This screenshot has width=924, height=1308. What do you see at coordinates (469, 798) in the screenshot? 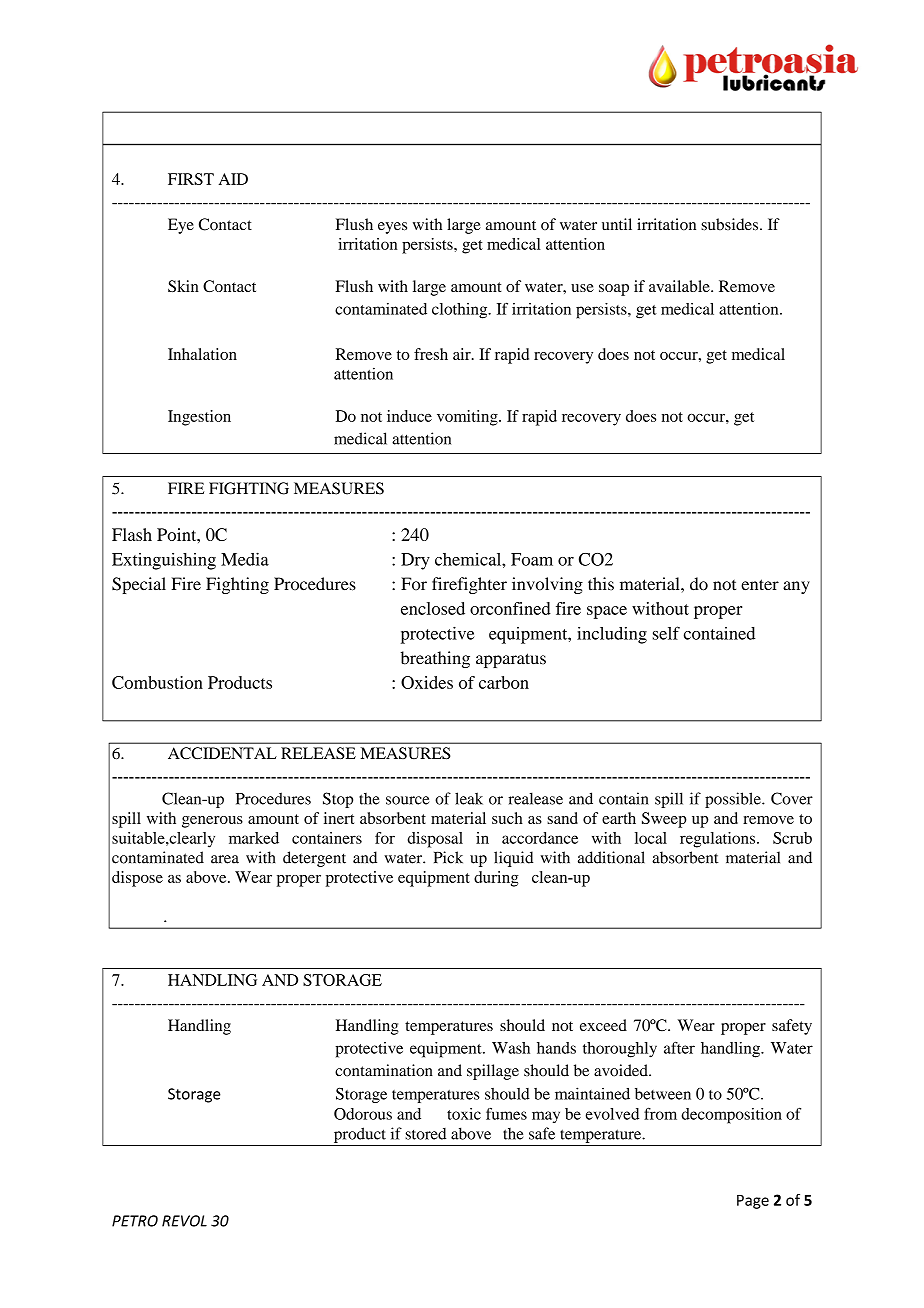
I see `leak` at bounding box center [469, 798].
